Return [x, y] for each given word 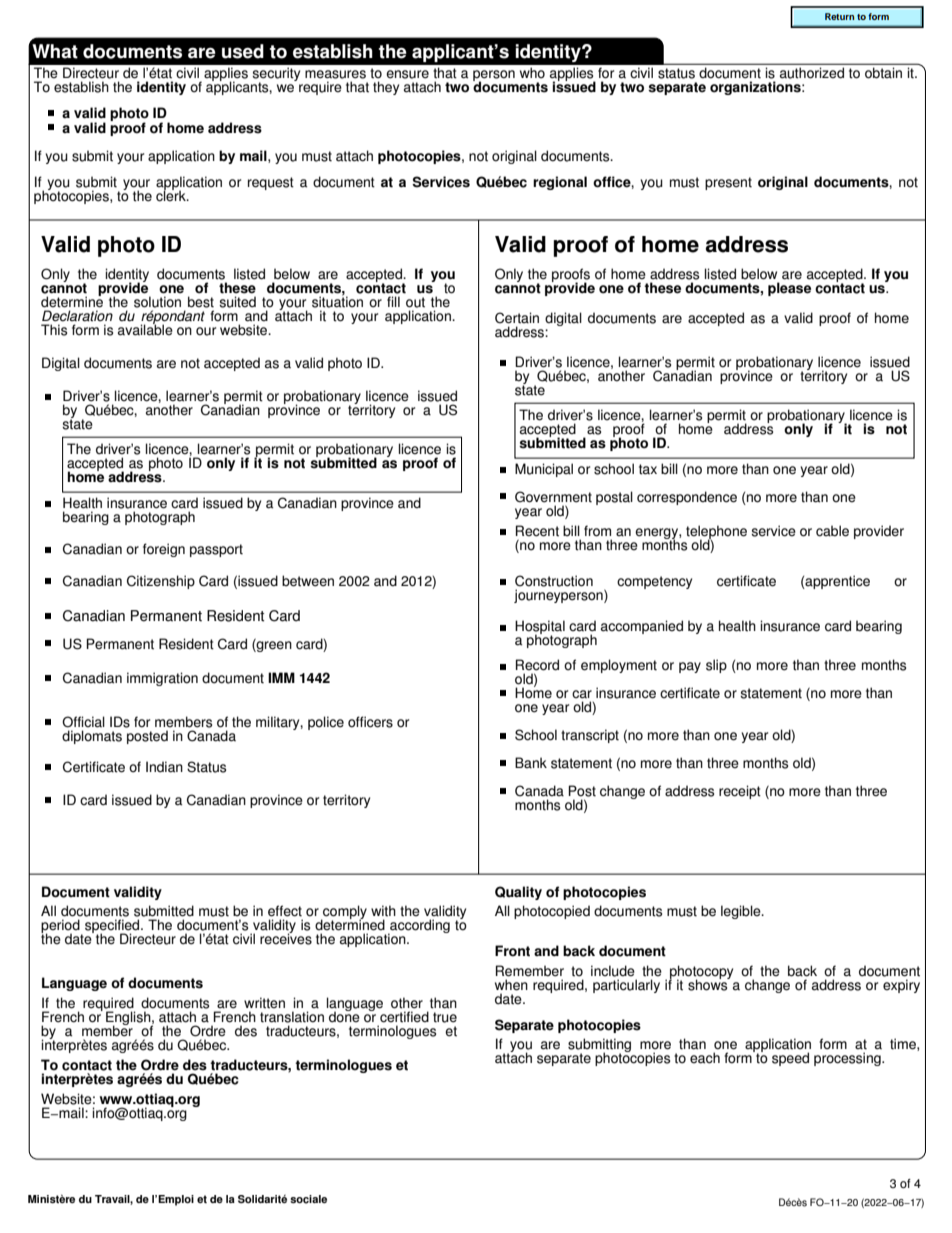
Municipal [544, 470]
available [145, 329]
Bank [531, 762]
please [789, 289]
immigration [162, 679]
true [445, 1017]
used [243, 51]
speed [790, 1059]
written [264, 1003]
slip [716, 666]
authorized [812, 73]
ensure [407, 74]
